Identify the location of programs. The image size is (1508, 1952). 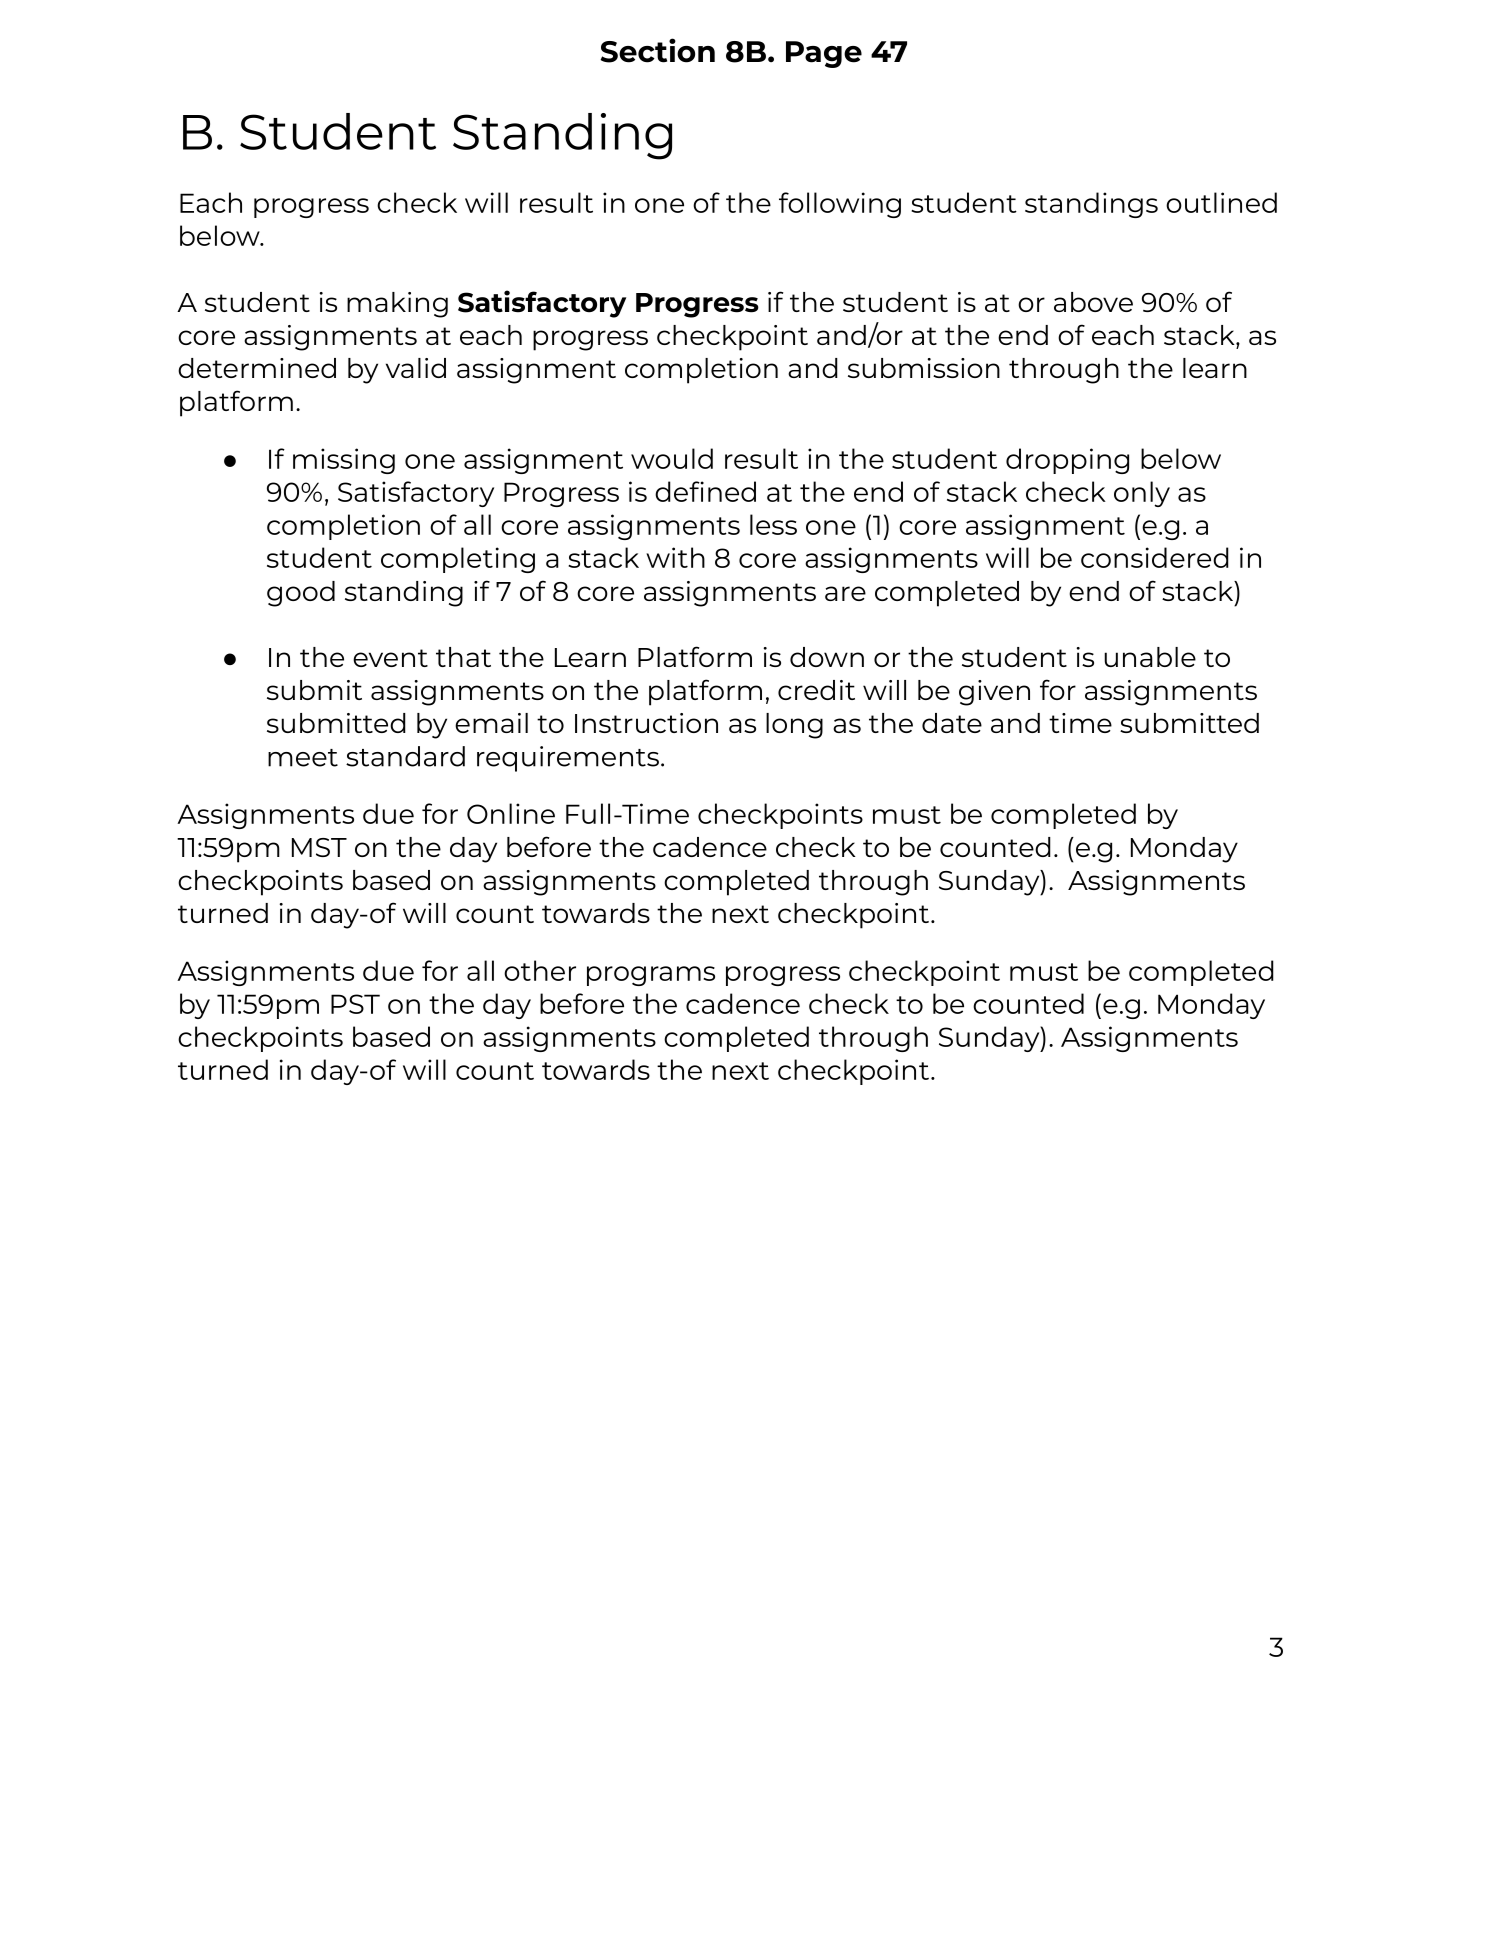
(651, 976).
